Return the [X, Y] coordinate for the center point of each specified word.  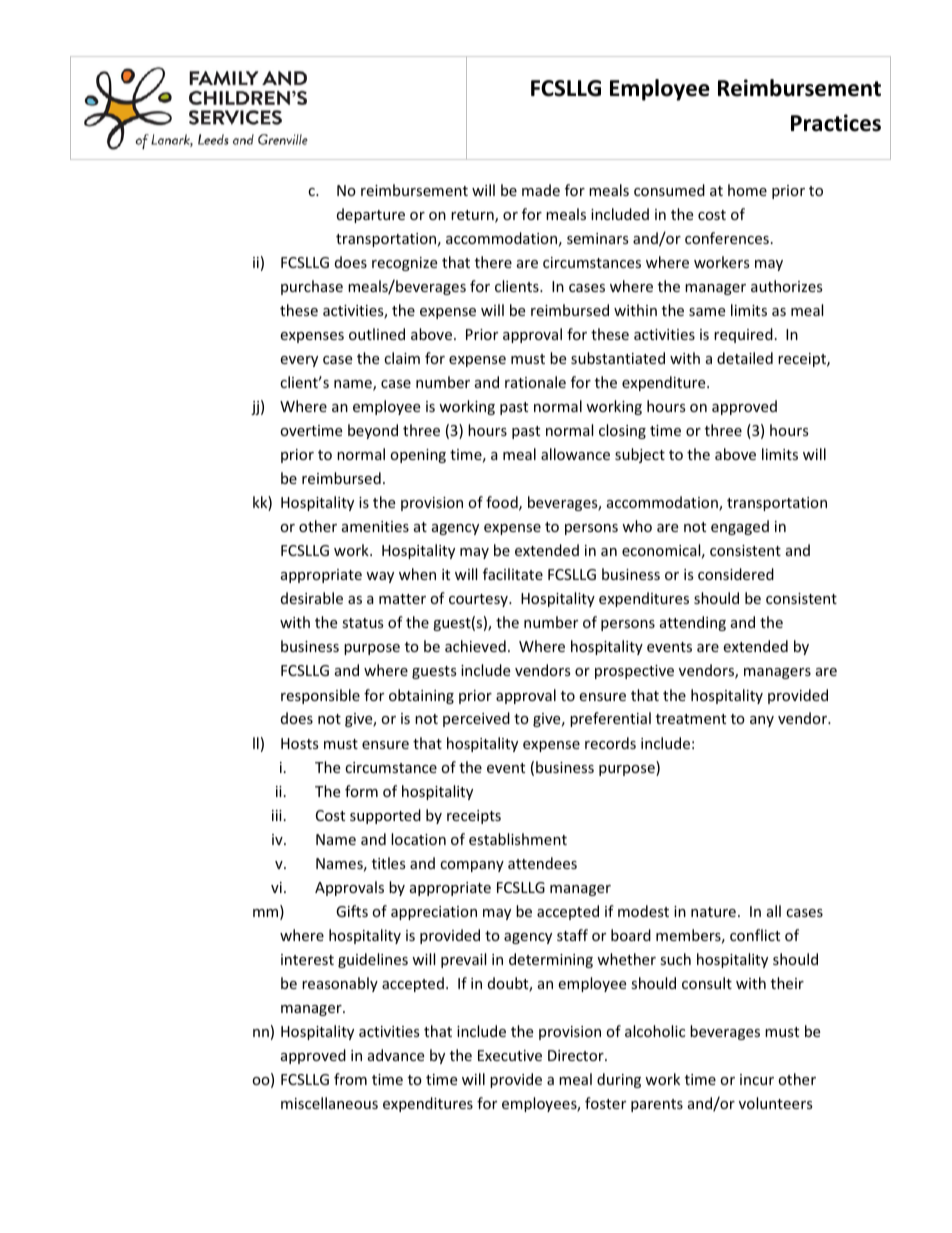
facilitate [513, 574]
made [541, 190]
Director [577, 1055]
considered [736, 574]
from [350, 1079]
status [363, 623]
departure [371, 215]
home [747, 190]
